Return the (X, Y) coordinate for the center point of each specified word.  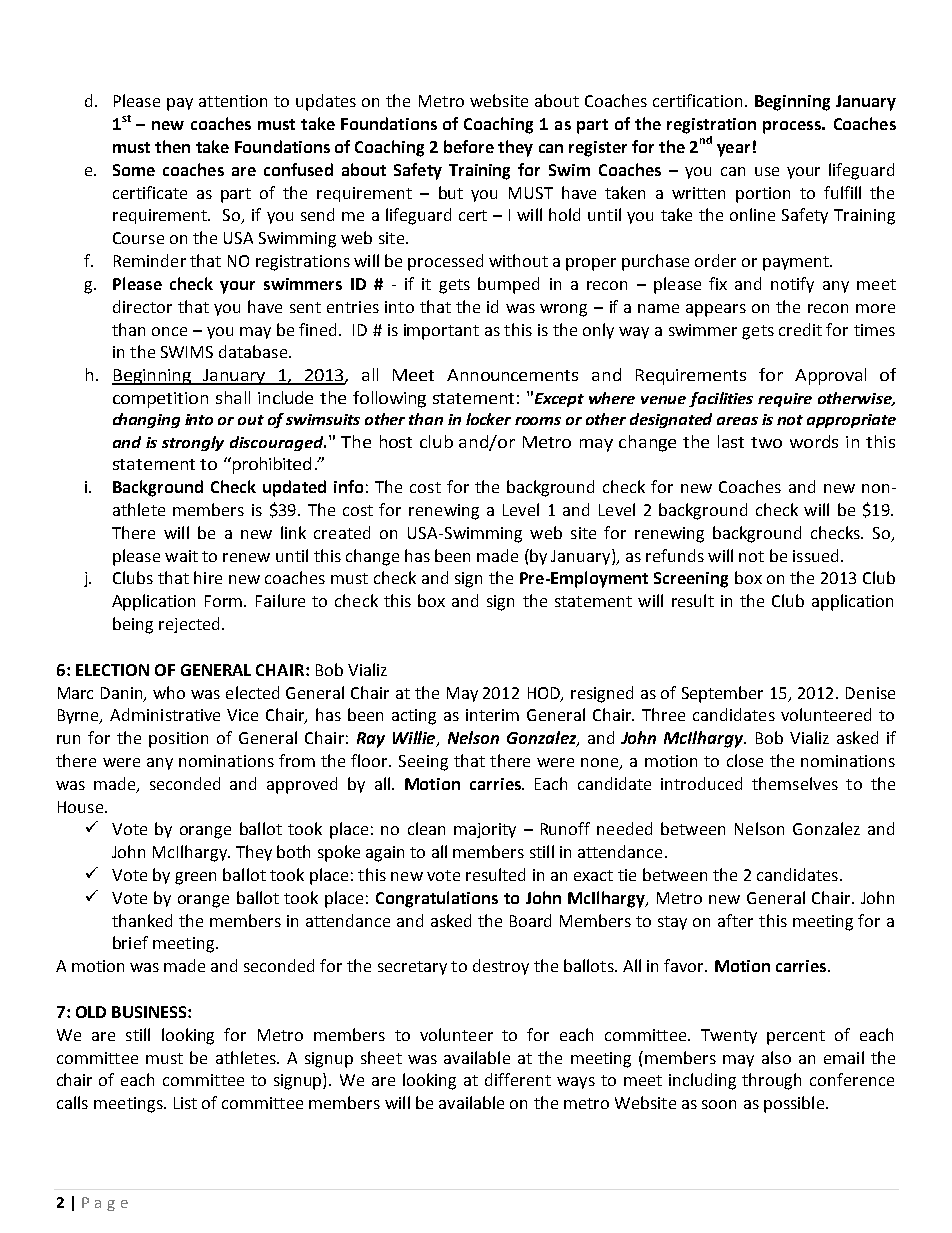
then (172, 146)
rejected (189, 625)
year (733, 150)
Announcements (512, 375)
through (771, 1081)
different (518, 1079)
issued (815, 555)
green (195, 878)
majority (485, 830)
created (342, 532)
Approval (830, 376)
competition (160, 400)
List (185, 1103)
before (469, 146)
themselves (795, 783)
